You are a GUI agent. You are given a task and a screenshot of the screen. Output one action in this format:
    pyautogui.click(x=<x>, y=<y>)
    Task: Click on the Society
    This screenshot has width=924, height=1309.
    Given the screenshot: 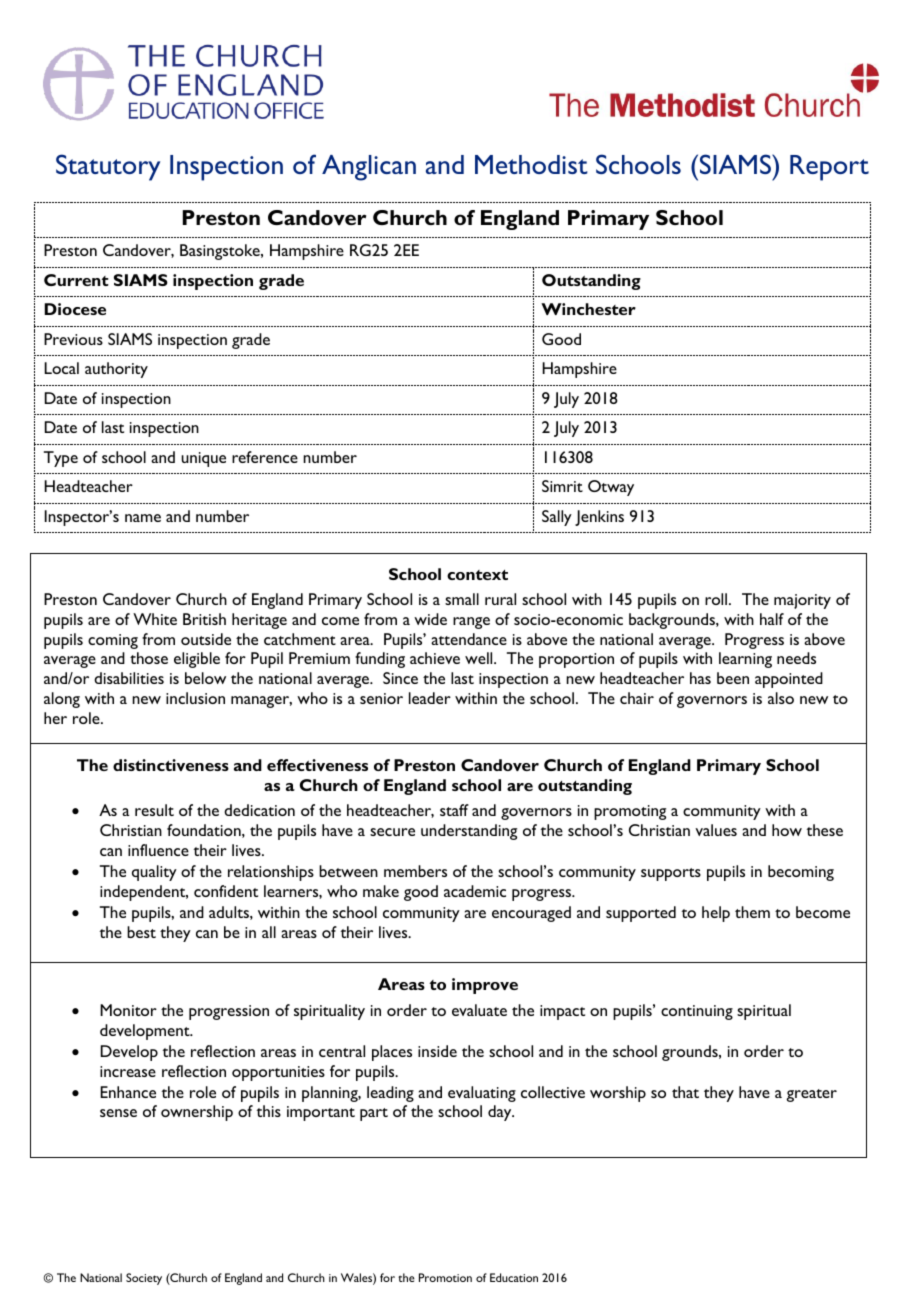 What is the action you would take?
    pyautogui.click(x=144, y=1279)
